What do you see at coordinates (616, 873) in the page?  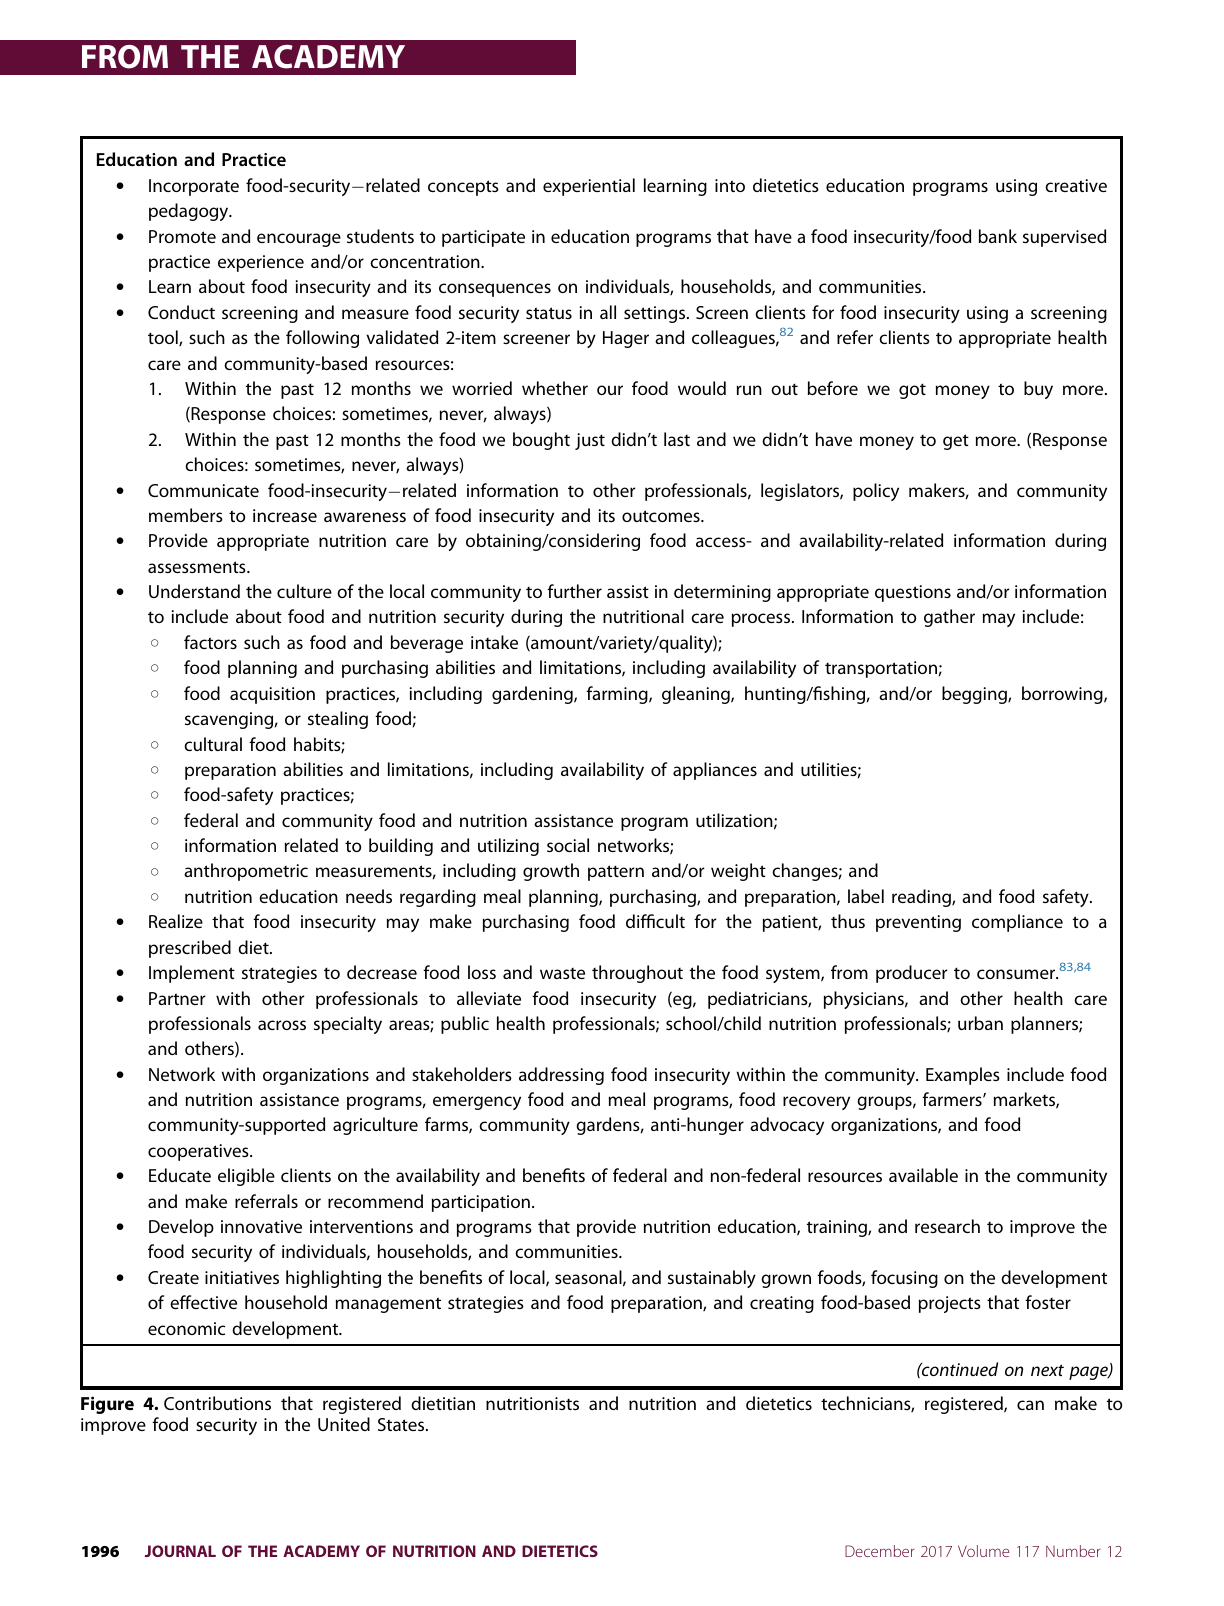 I see `pattern` at bounding box center [616, 873].
